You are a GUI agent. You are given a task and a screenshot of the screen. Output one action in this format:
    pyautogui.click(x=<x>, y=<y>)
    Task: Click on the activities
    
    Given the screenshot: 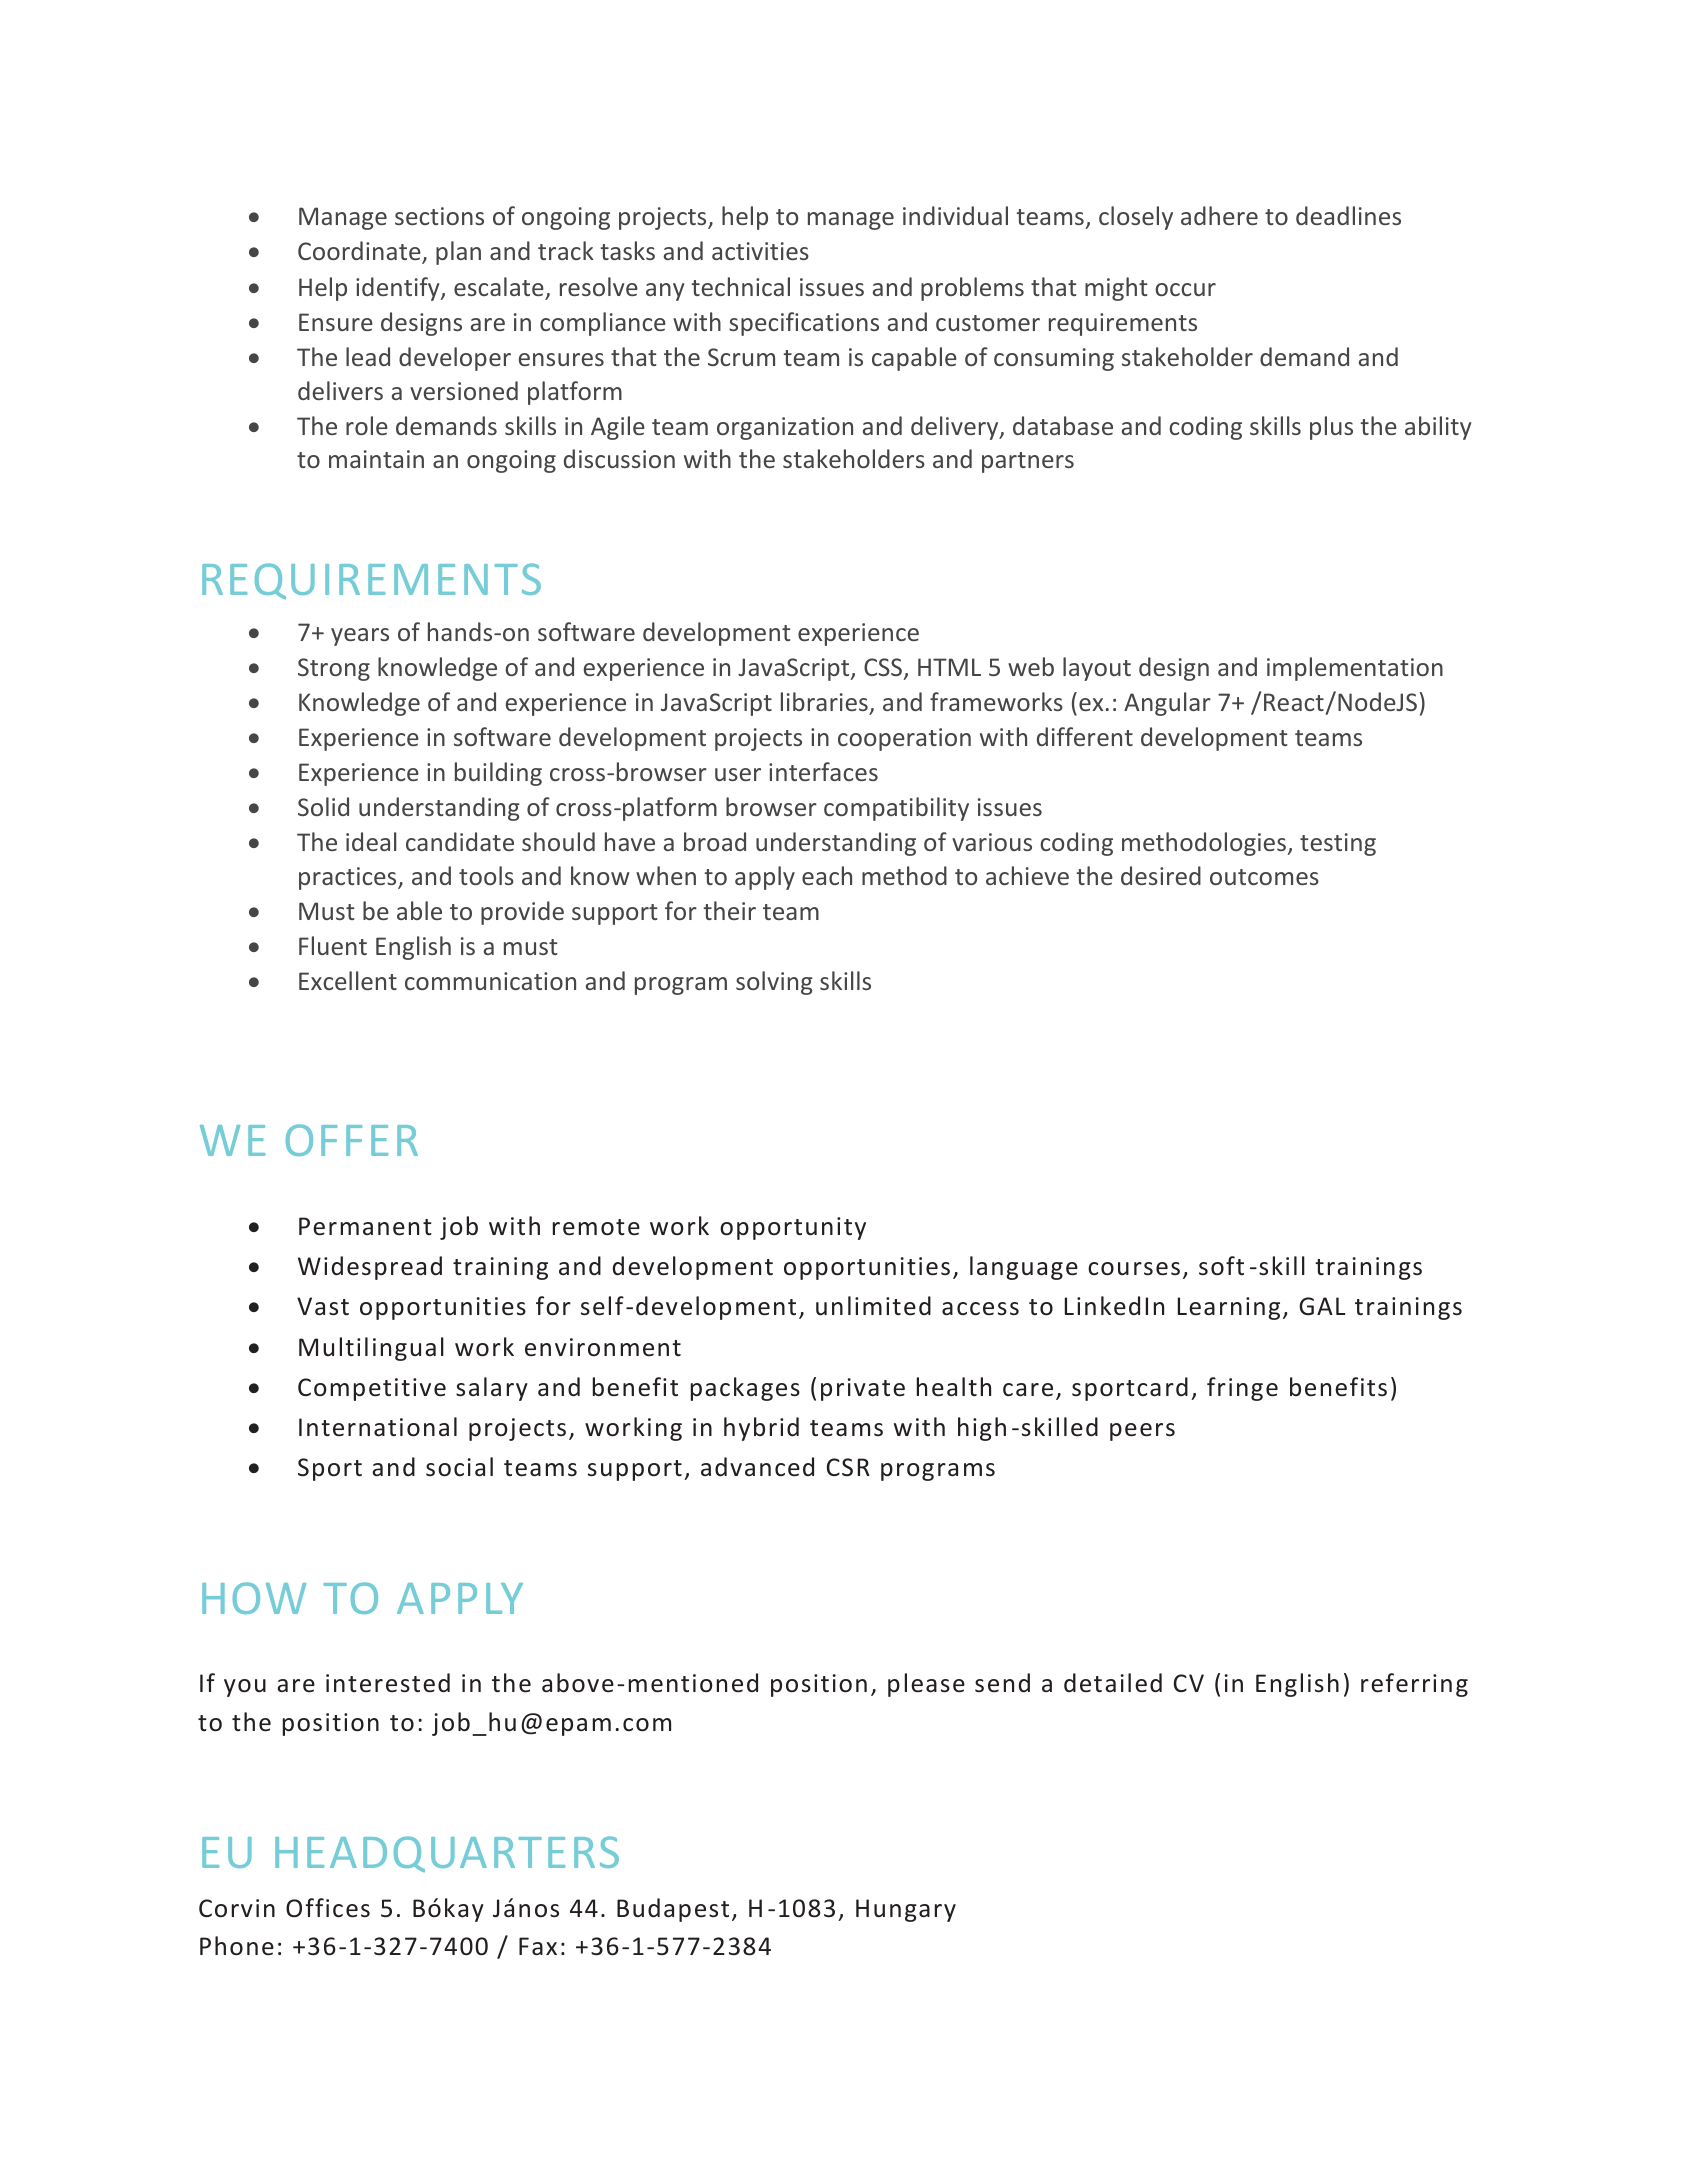 What is the action you would take?
    pyautogui.click(x=760, y=251)
